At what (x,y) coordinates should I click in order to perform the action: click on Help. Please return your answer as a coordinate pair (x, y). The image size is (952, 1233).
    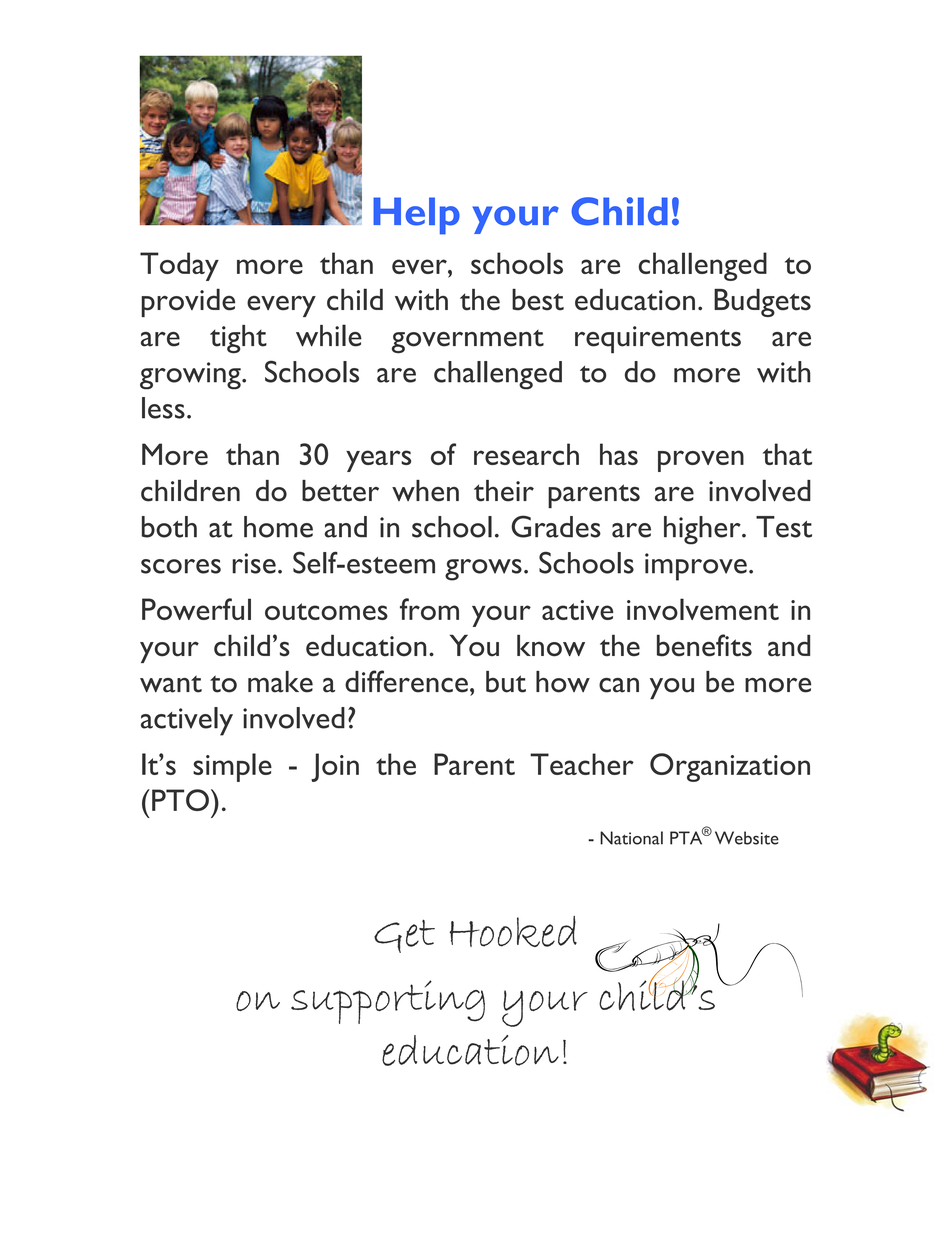
    Looking at the image, I should click on (416, 216).
